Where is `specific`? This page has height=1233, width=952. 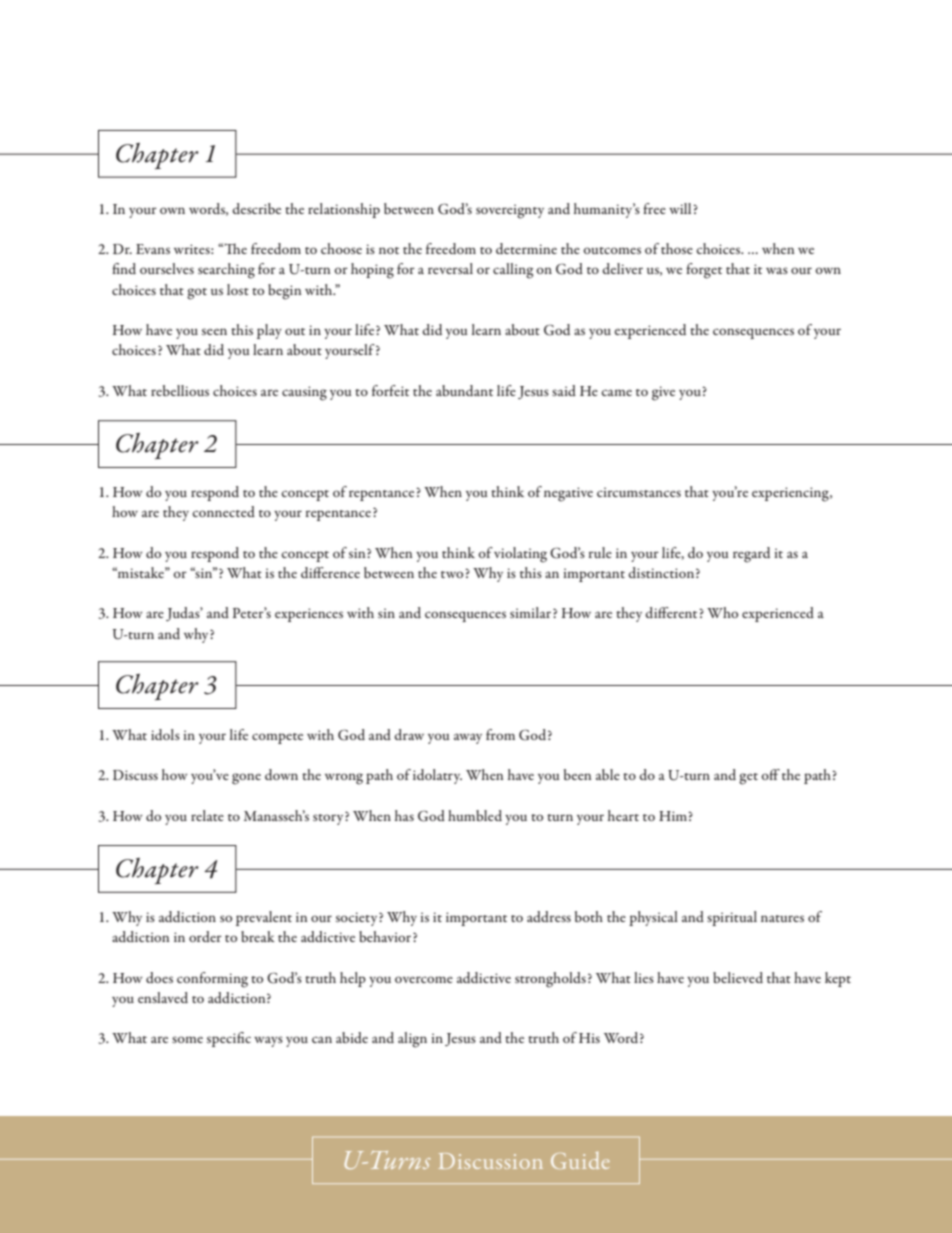
specific is located at coordinates (229, 1039).
